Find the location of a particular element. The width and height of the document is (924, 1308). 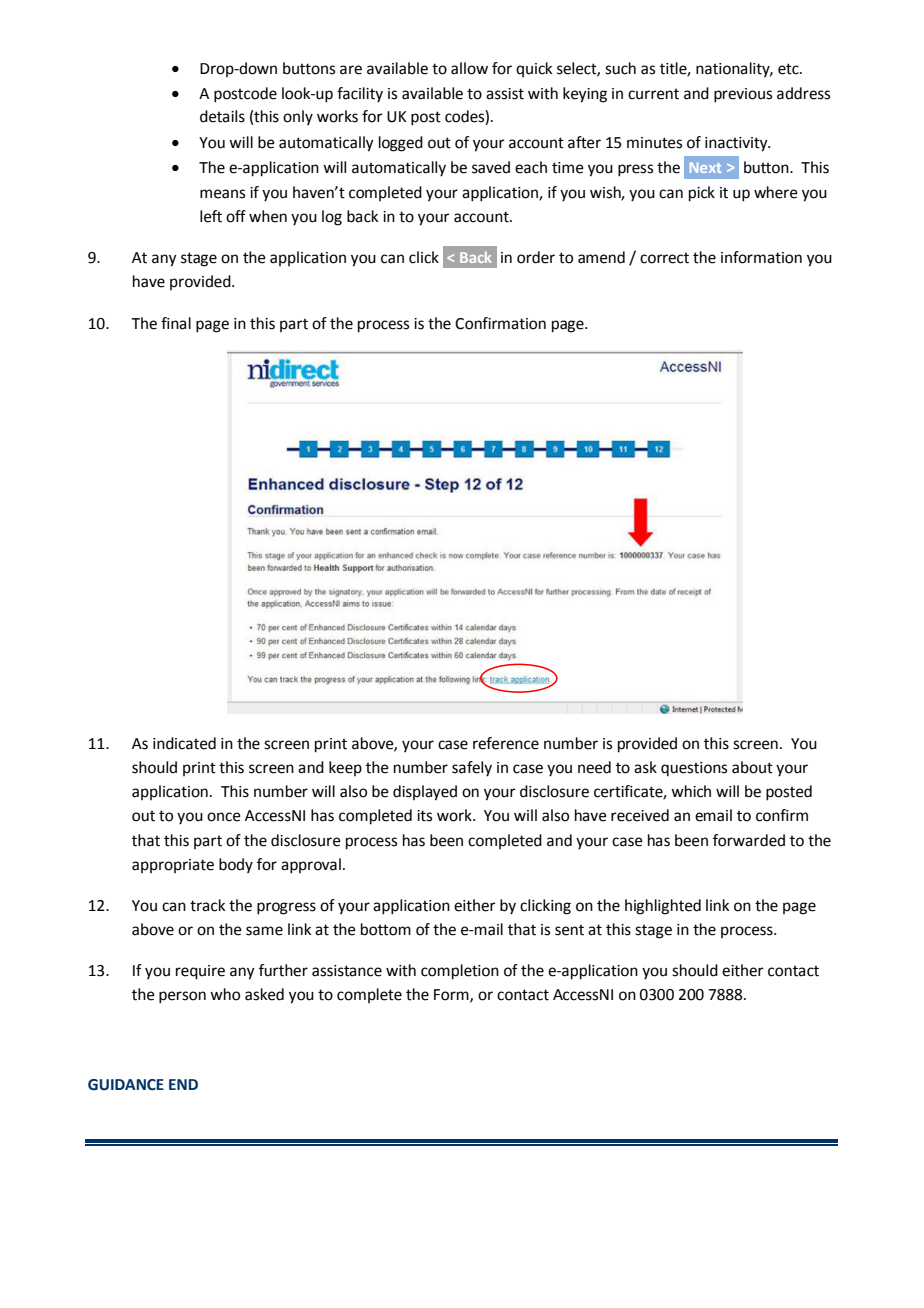

person is located at coordinates (182, 997).
